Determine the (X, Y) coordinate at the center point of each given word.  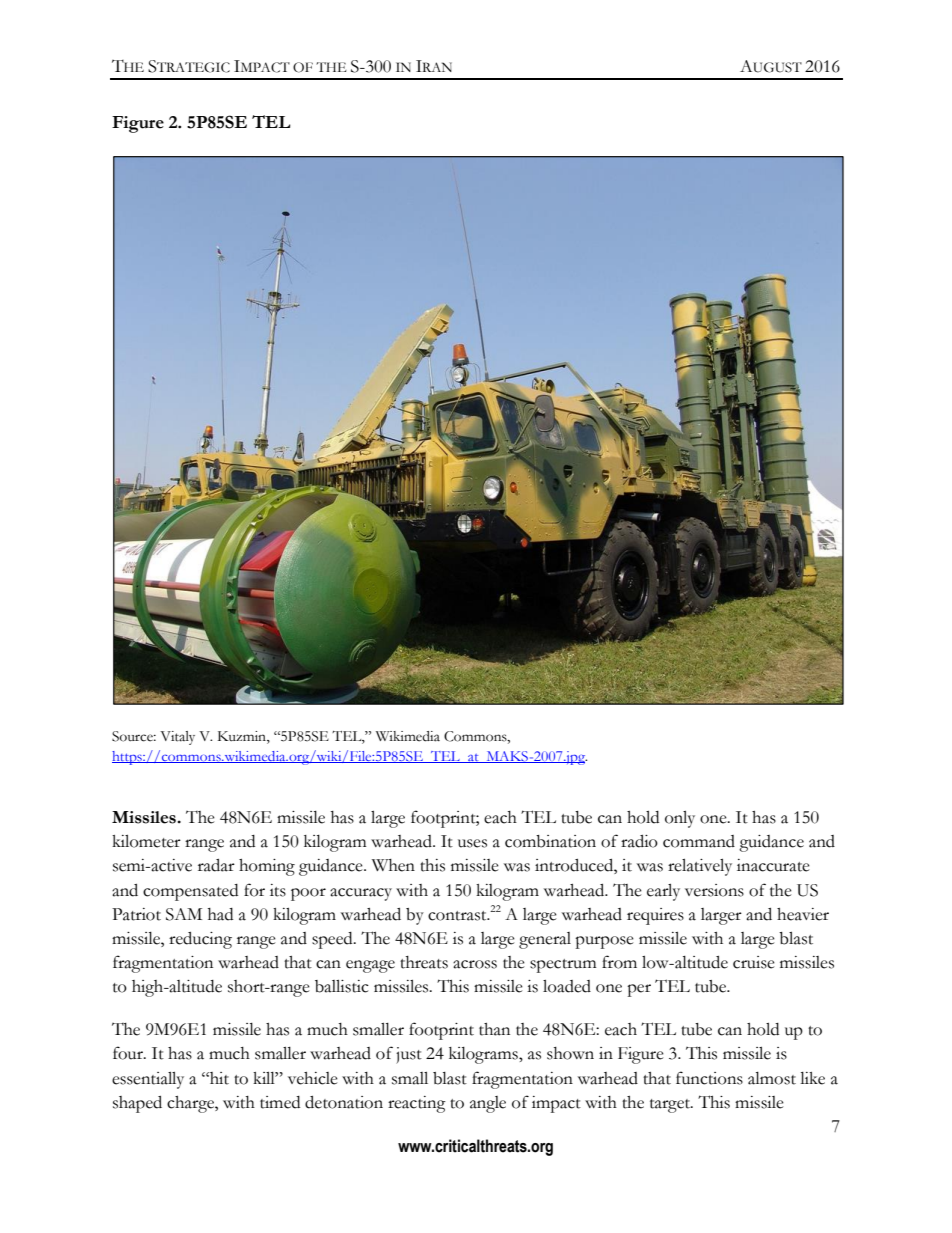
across (475, 964)
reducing (200, 940)
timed (280, 1102)
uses (472, 843)
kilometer (146, 841)
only (680, 819)
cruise (754, 962)
